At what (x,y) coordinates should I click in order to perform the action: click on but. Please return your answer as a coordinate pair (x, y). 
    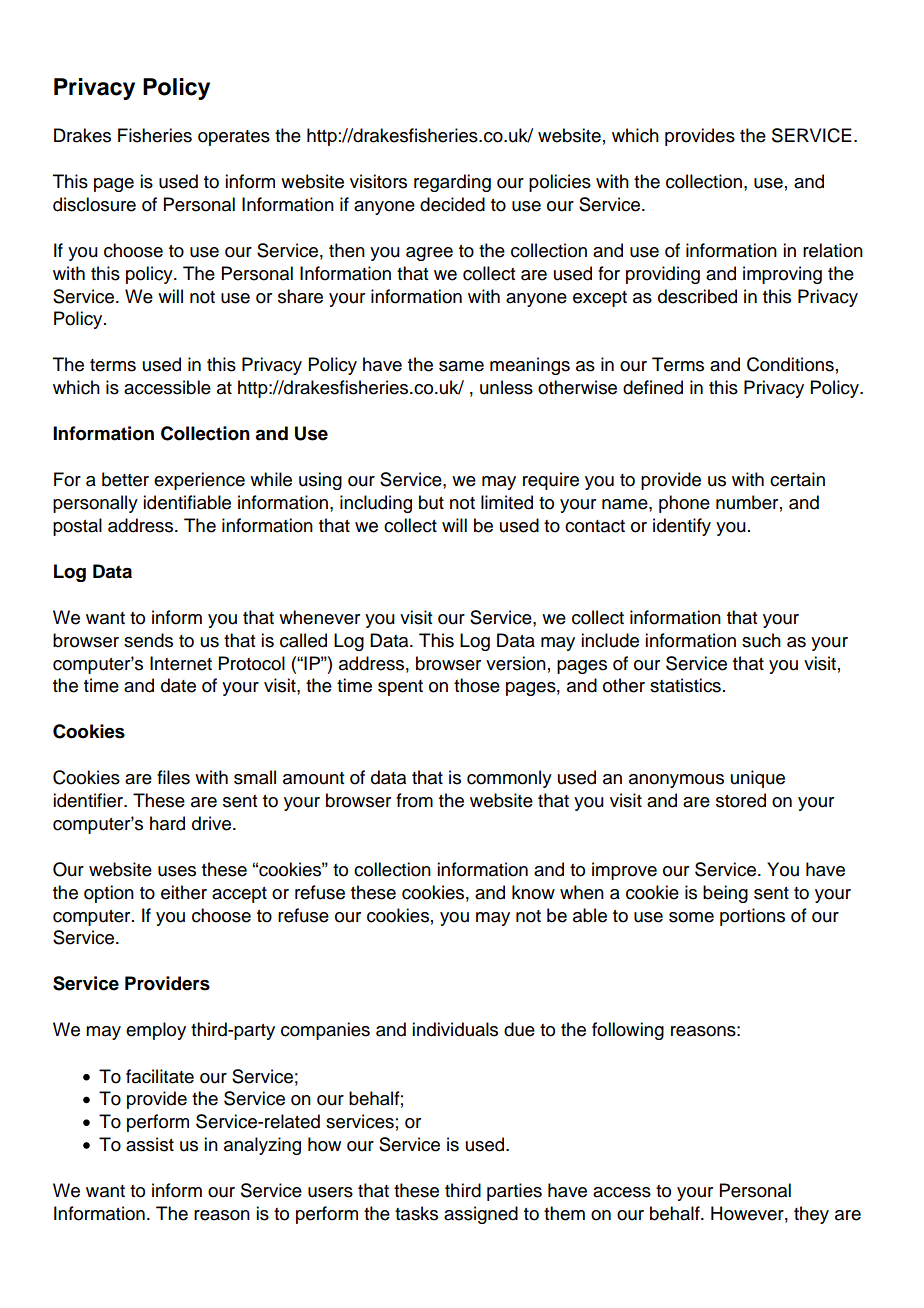
    Looking at the image, I should click on (431, 502).
